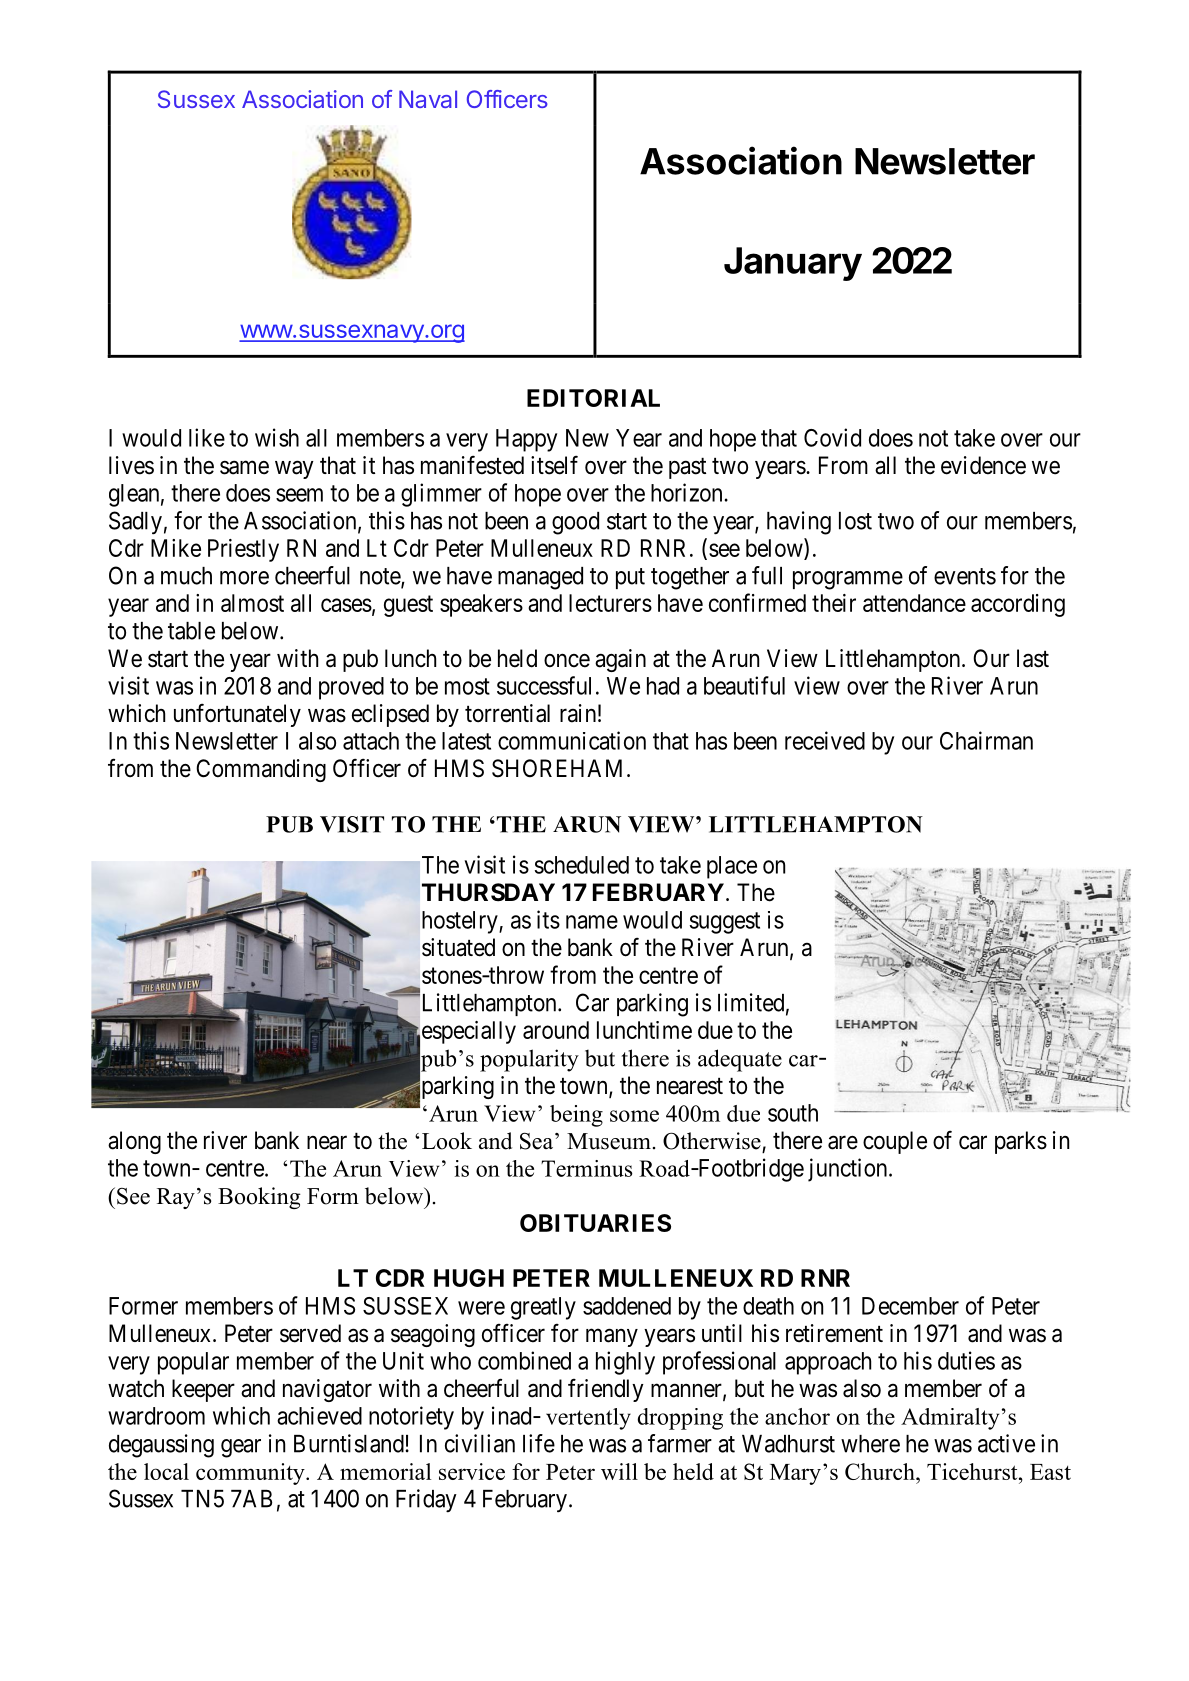 The image size is (1189, 1681). What do you see at coordinates (428, 99) in the document?
I see `Naval` at bounding box center [428, 99].
